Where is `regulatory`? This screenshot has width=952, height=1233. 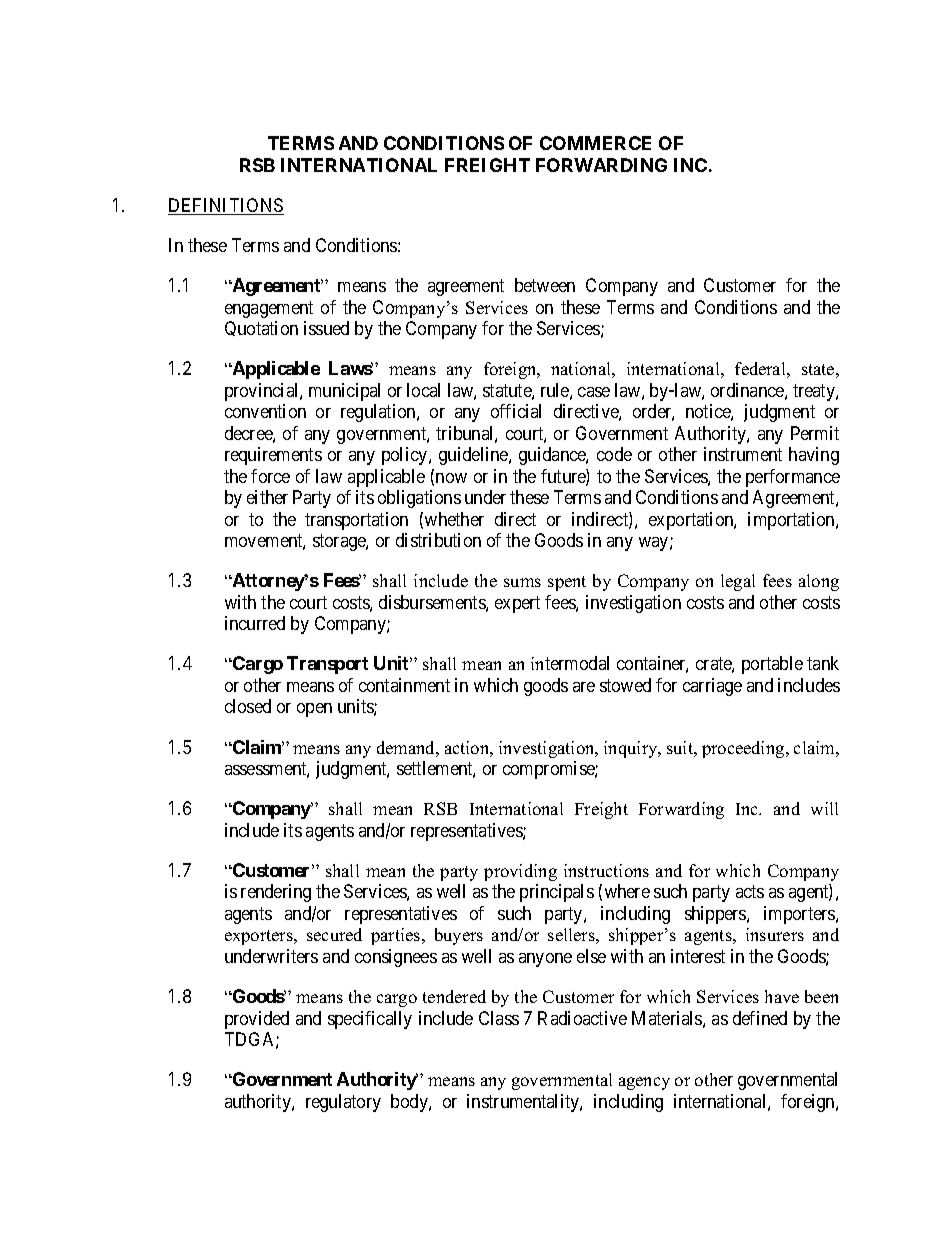
regulatory is located at coordinates (343, 1103).
